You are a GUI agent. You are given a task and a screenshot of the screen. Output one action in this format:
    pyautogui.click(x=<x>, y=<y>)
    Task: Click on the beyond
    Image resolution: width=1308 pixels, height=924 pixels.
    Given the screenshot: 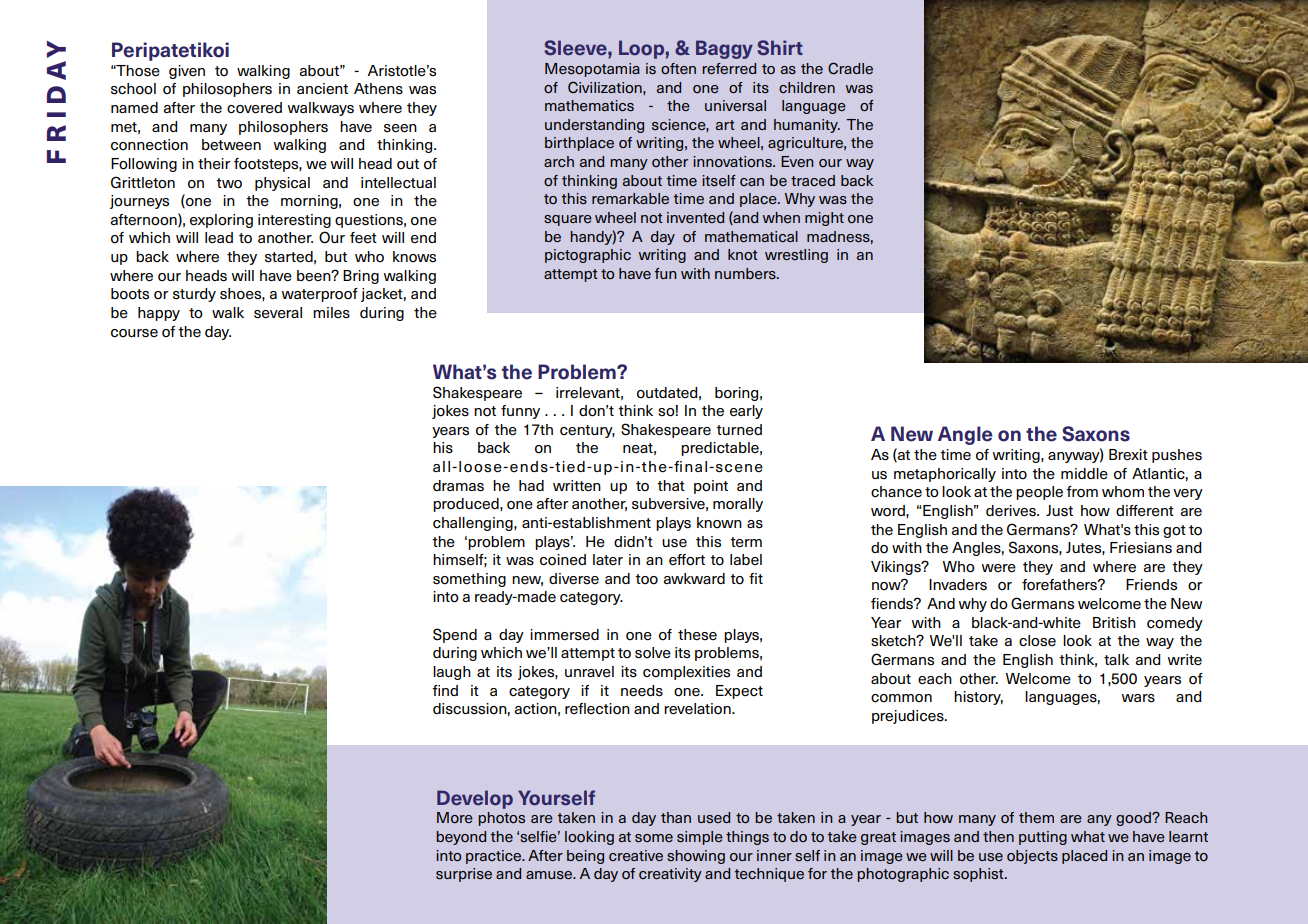 What is the action you would take?
    pyautogui.click(x=461, y=838)
